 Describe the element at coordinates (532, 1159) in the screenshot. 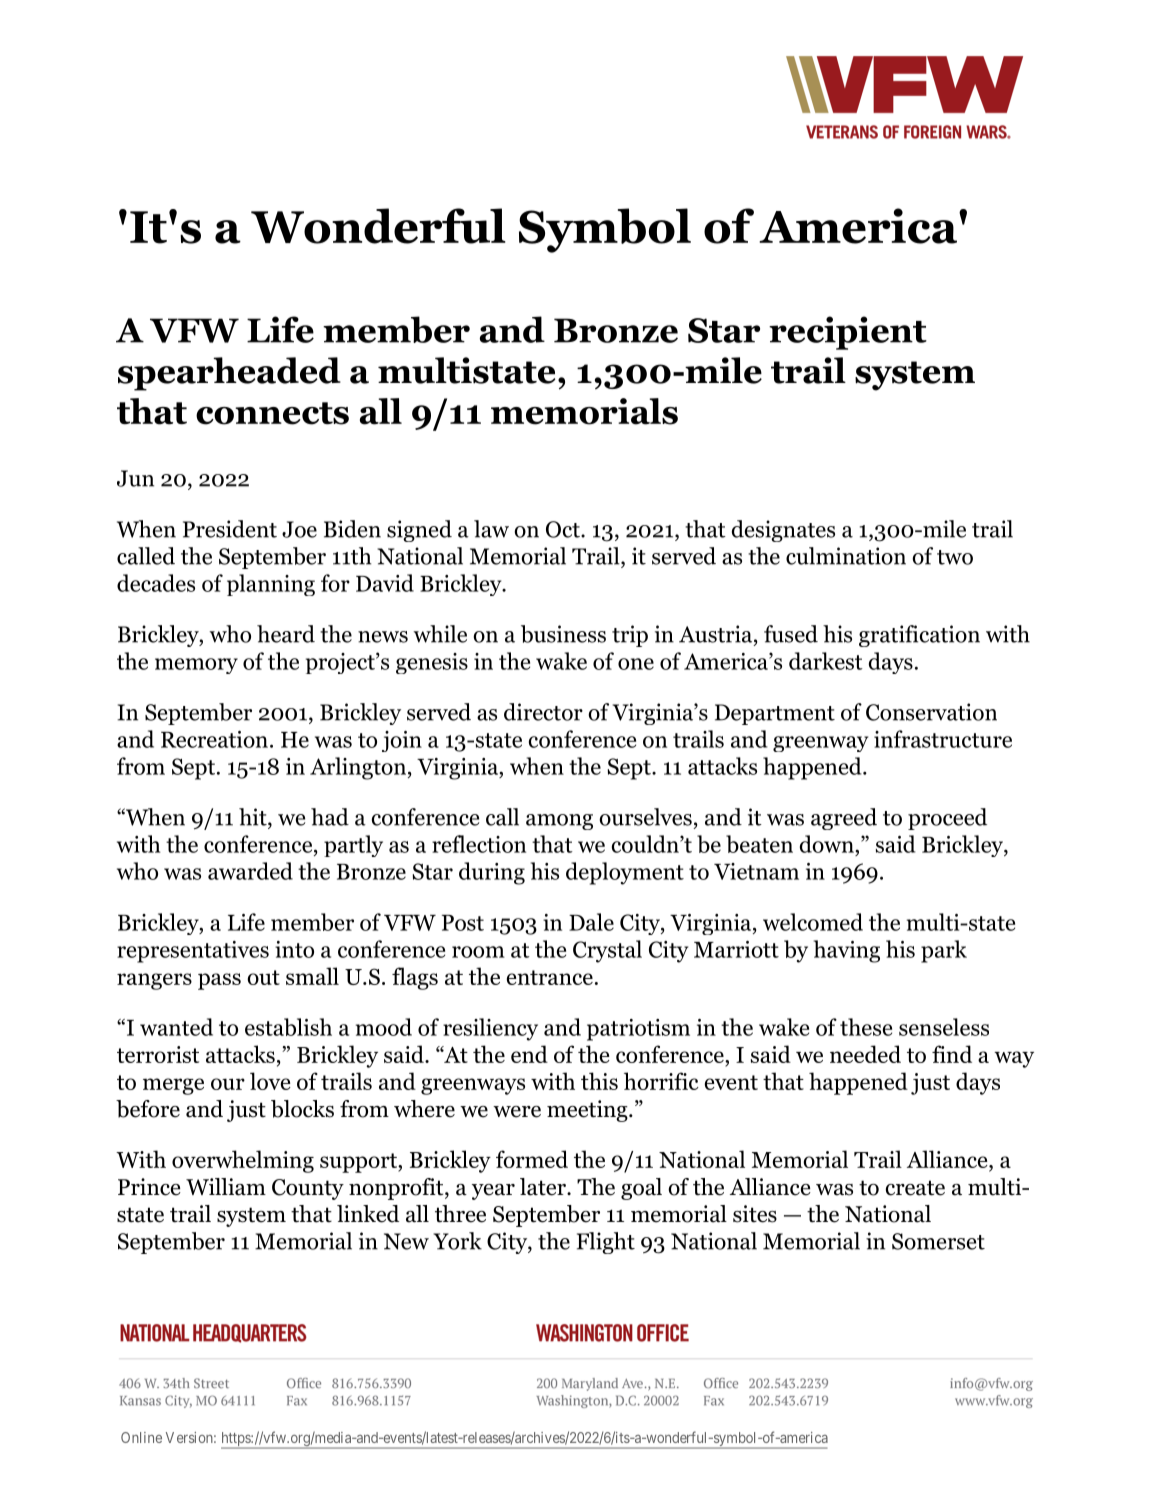

I see `formed` at that location.
